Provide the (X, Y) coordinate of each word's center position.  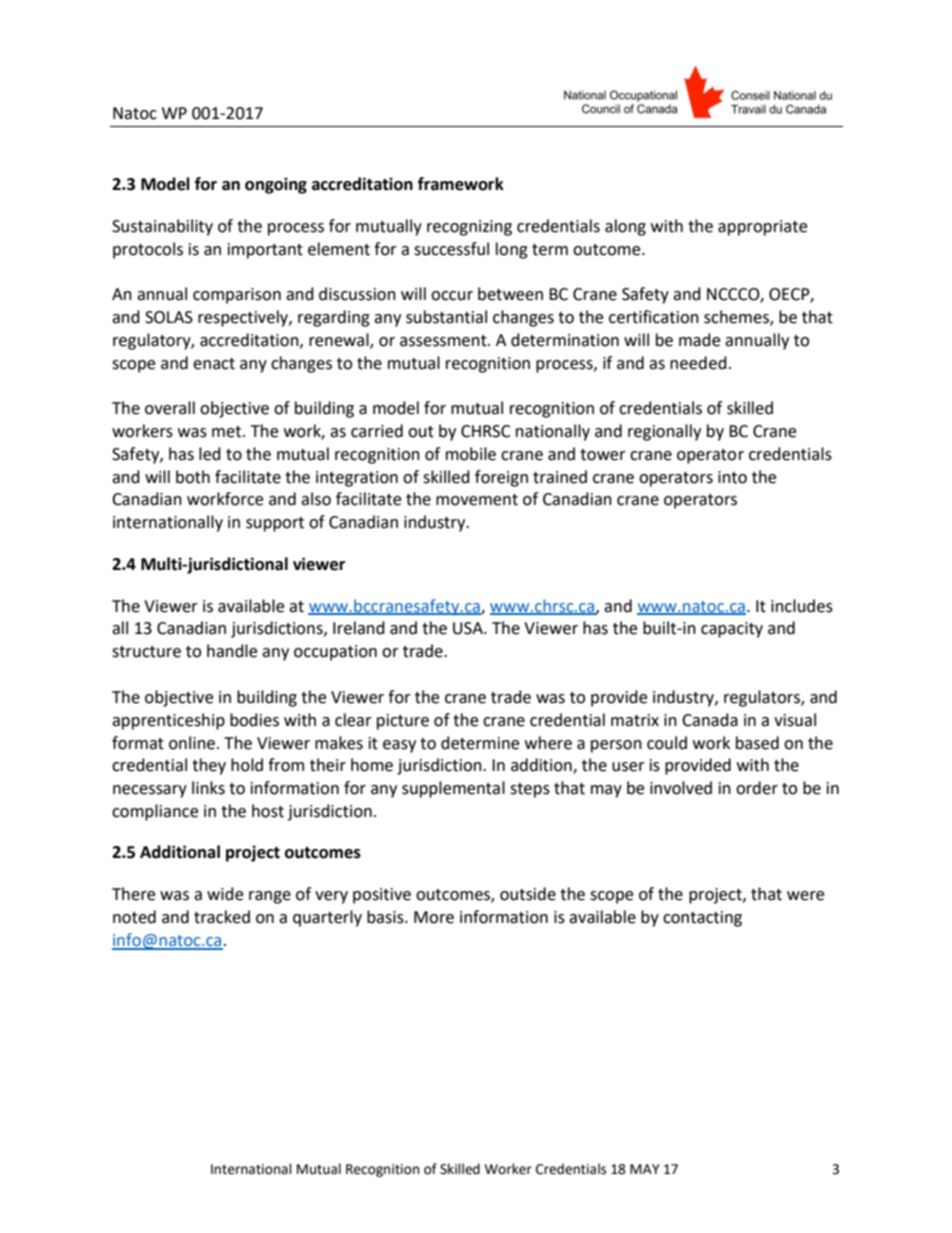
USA (469, 628)
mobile (471, 454)
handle (232, 651)
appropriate (762, 228)
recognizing (469, 228)
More (434, 917)
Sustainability (162, 227)
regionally (664, 432)
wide (225, 894)
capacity (732, 630)
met (228, 432)
